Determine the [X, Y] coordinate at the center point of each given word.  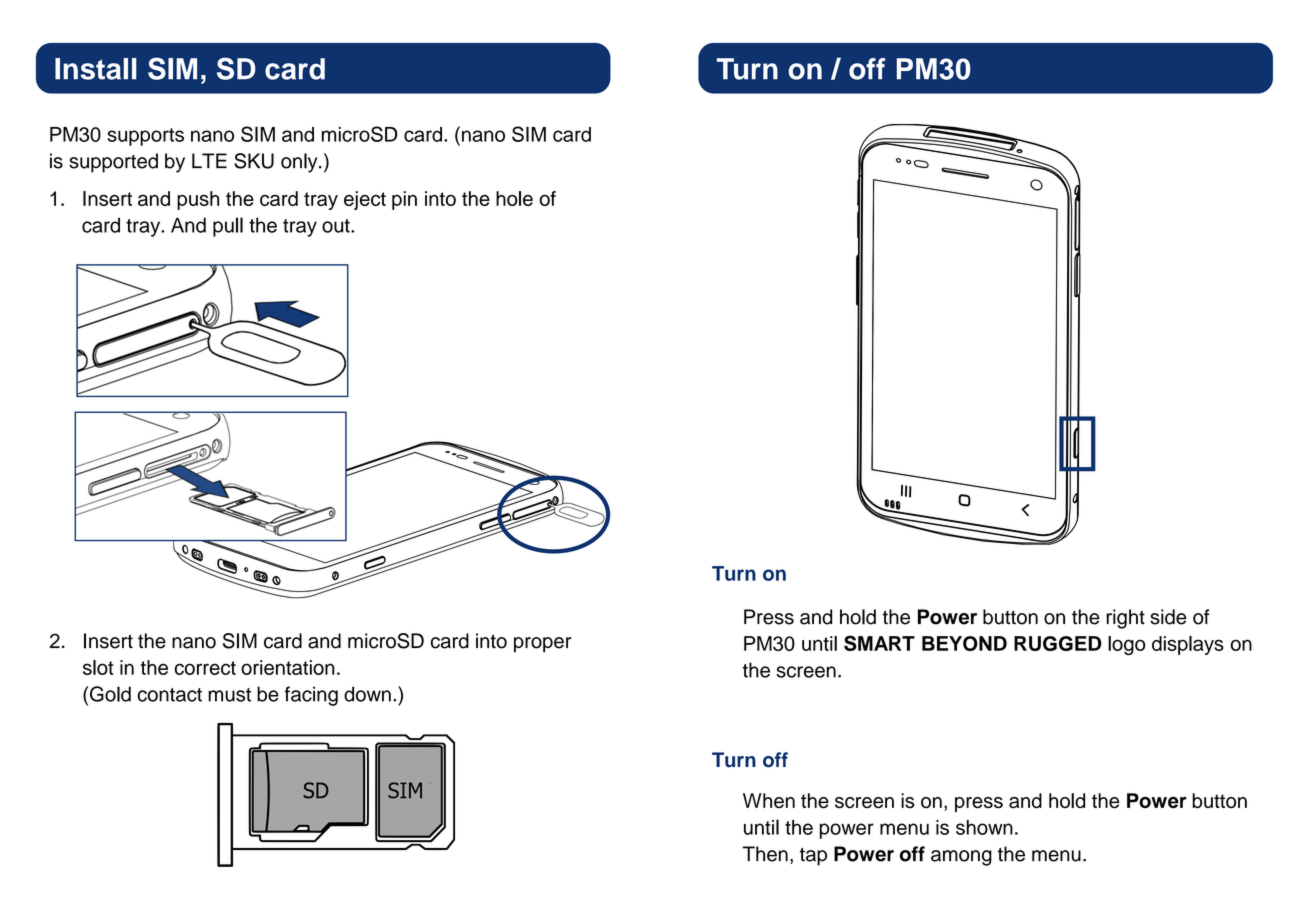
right [1125, 619]
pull [228, 227]
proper [542, 645]
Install [96, 69]
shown [984, 827]
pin [404, 200]
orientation [288, 667]
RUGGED [1058, 643]
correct [205, 668]
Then [765, 854]
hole [514, 198]
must [229, 695]
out [337, 226]
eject [365, 200]
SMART [879, 643]
